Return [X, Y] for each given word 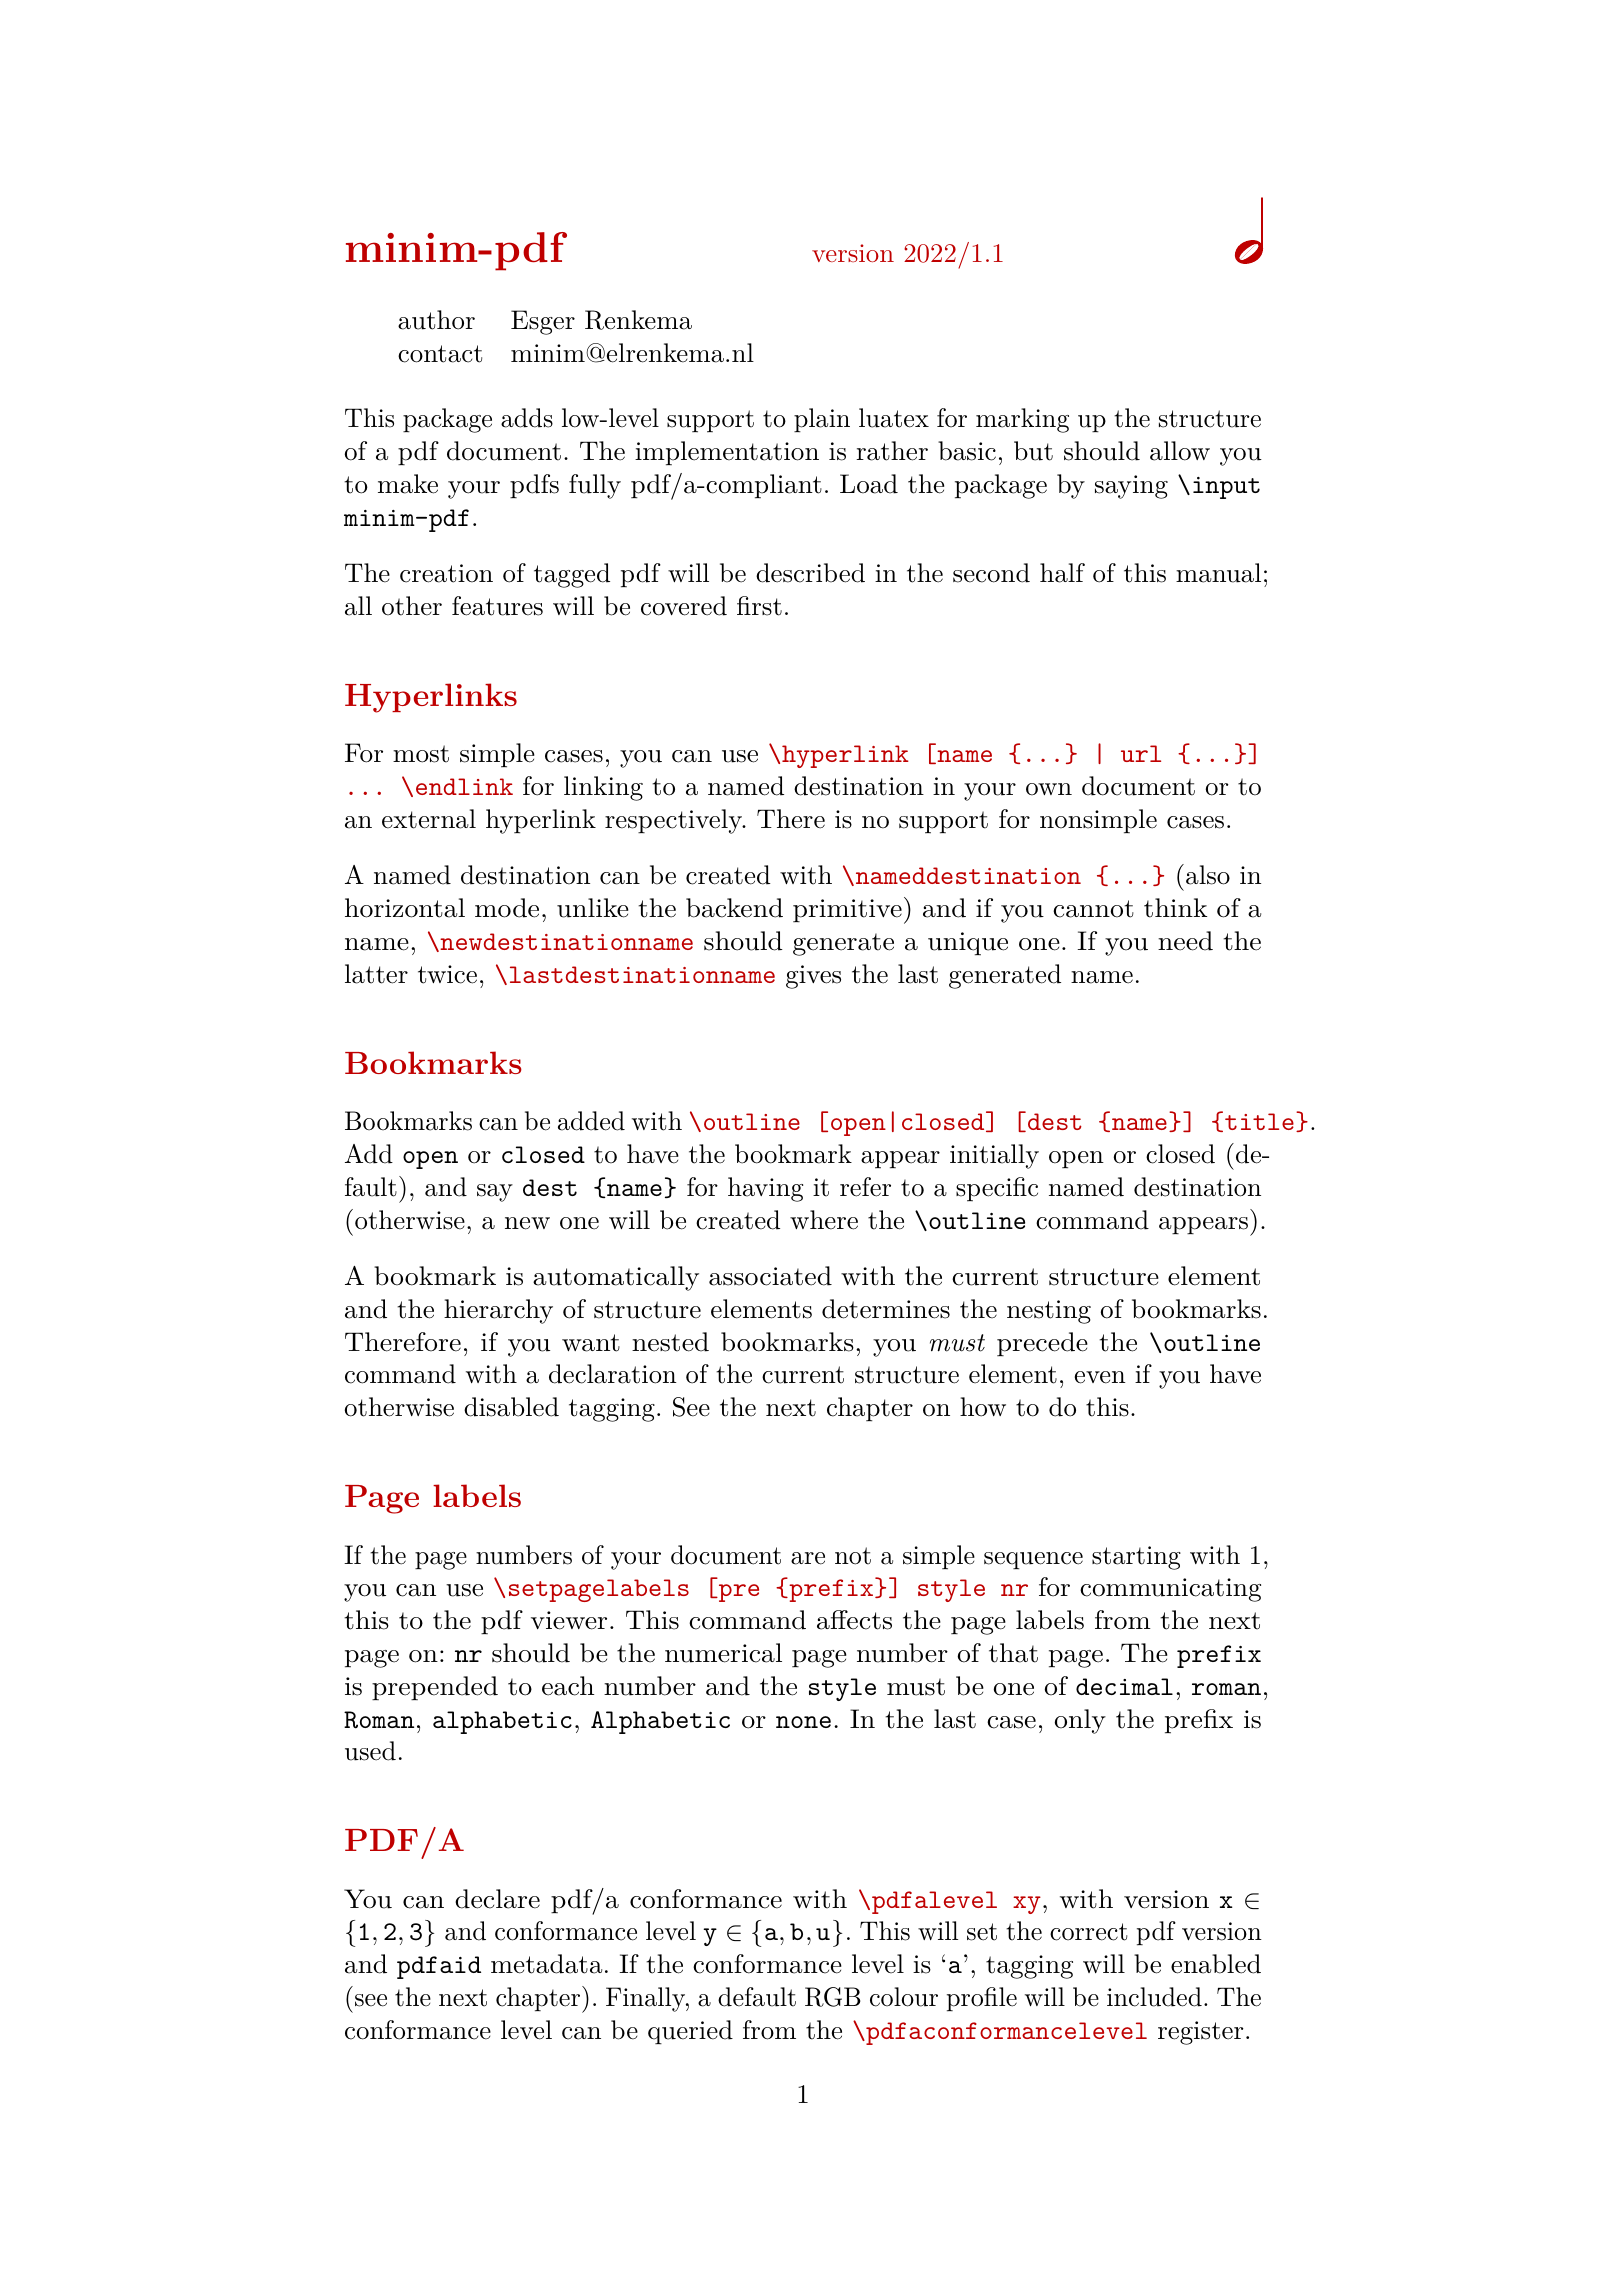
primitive [847, 911]
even [1100, 1377]
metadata [546, 1964]
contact [440, 354]
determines [886, 1309]
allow [1180, 451]
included [1154, 1997]
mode [507, 908]
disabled [511, 1407]
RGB [833, 1997]
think [1175, 908]
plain [822, 420]
